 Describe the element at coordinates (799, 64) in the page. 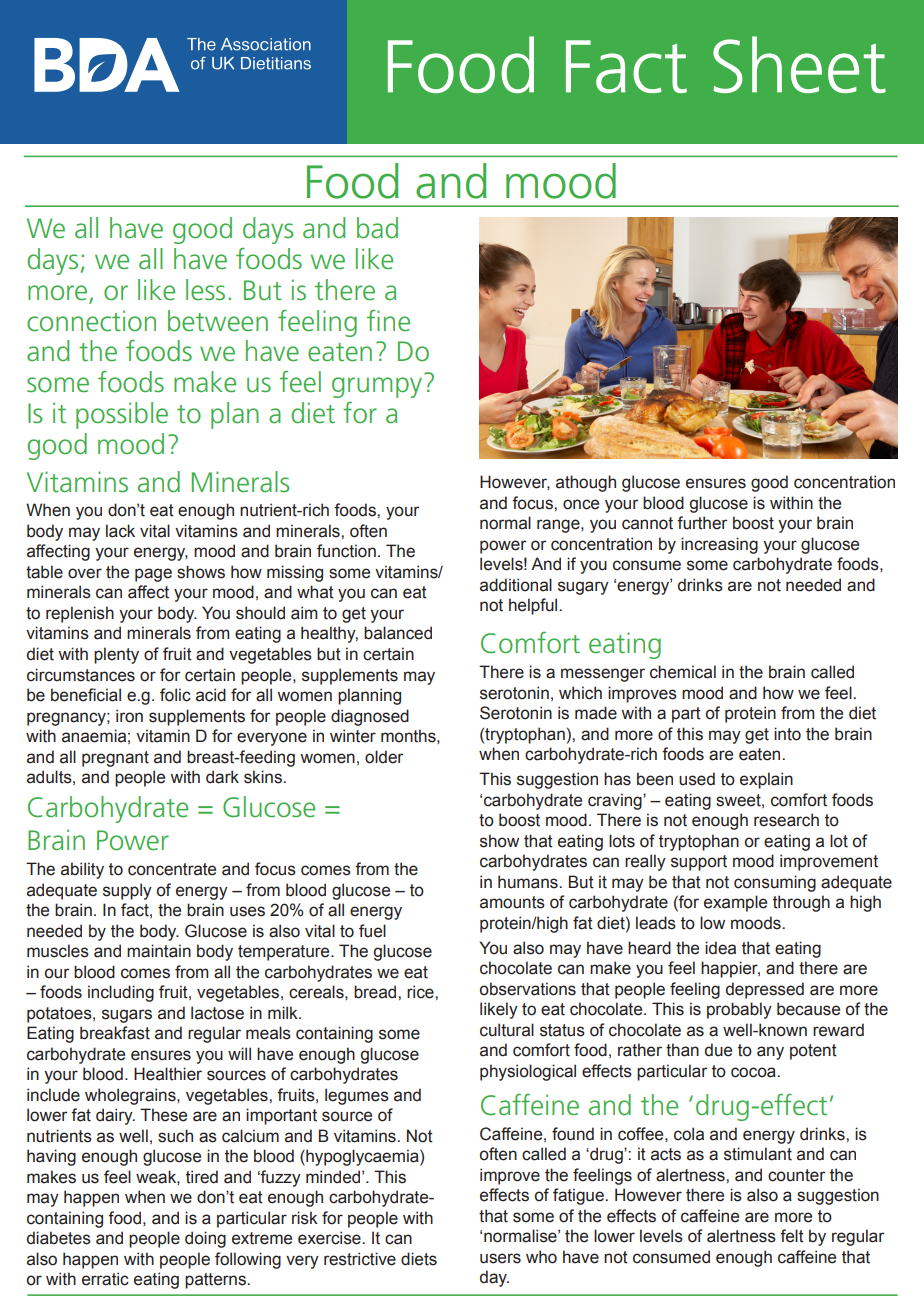

I see `Sheet` at that location.
